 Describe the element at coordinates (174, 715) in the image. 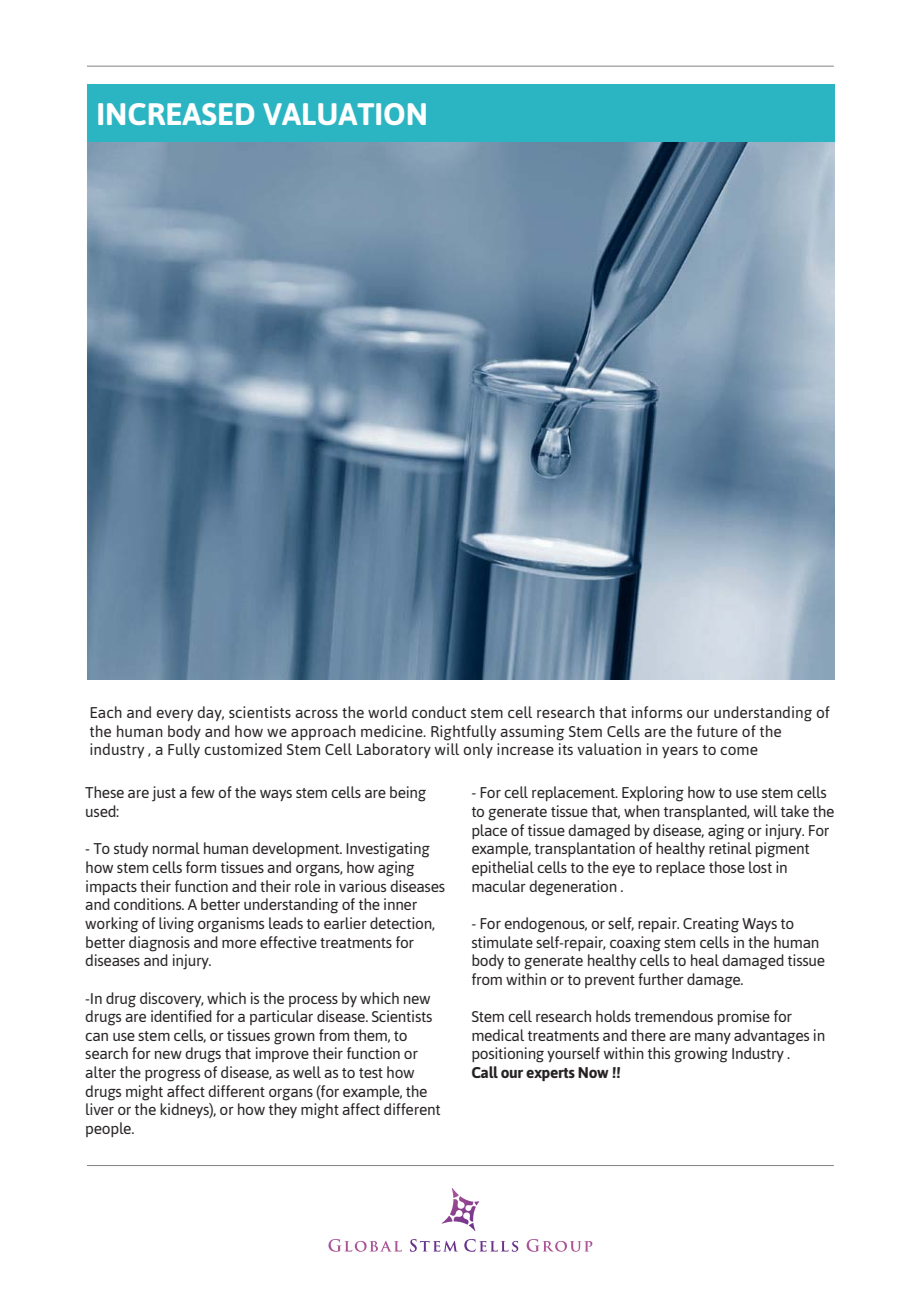

I see `every` at that location.
